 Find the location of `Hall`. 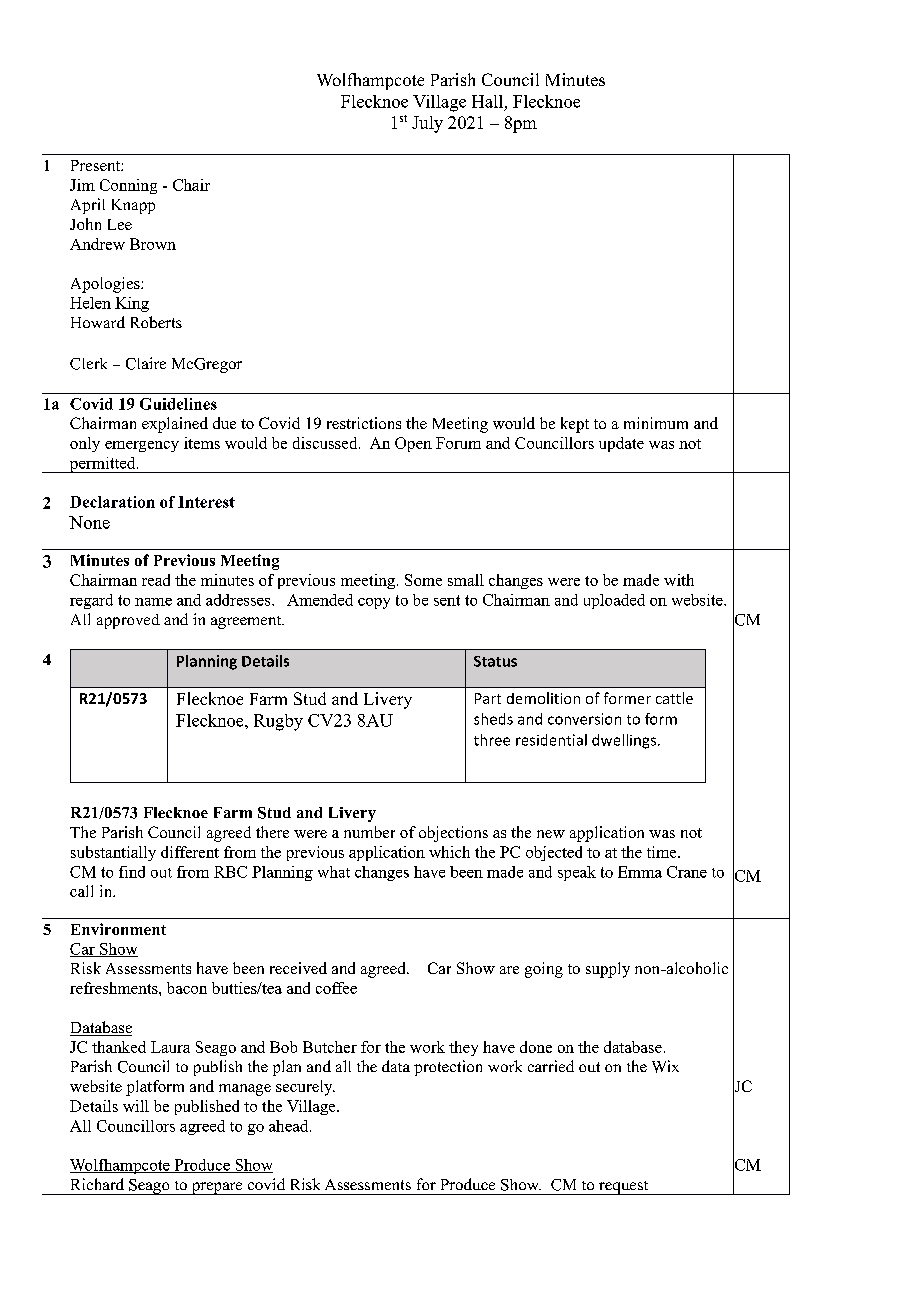

Hall is located at coordinates (487, 101).
